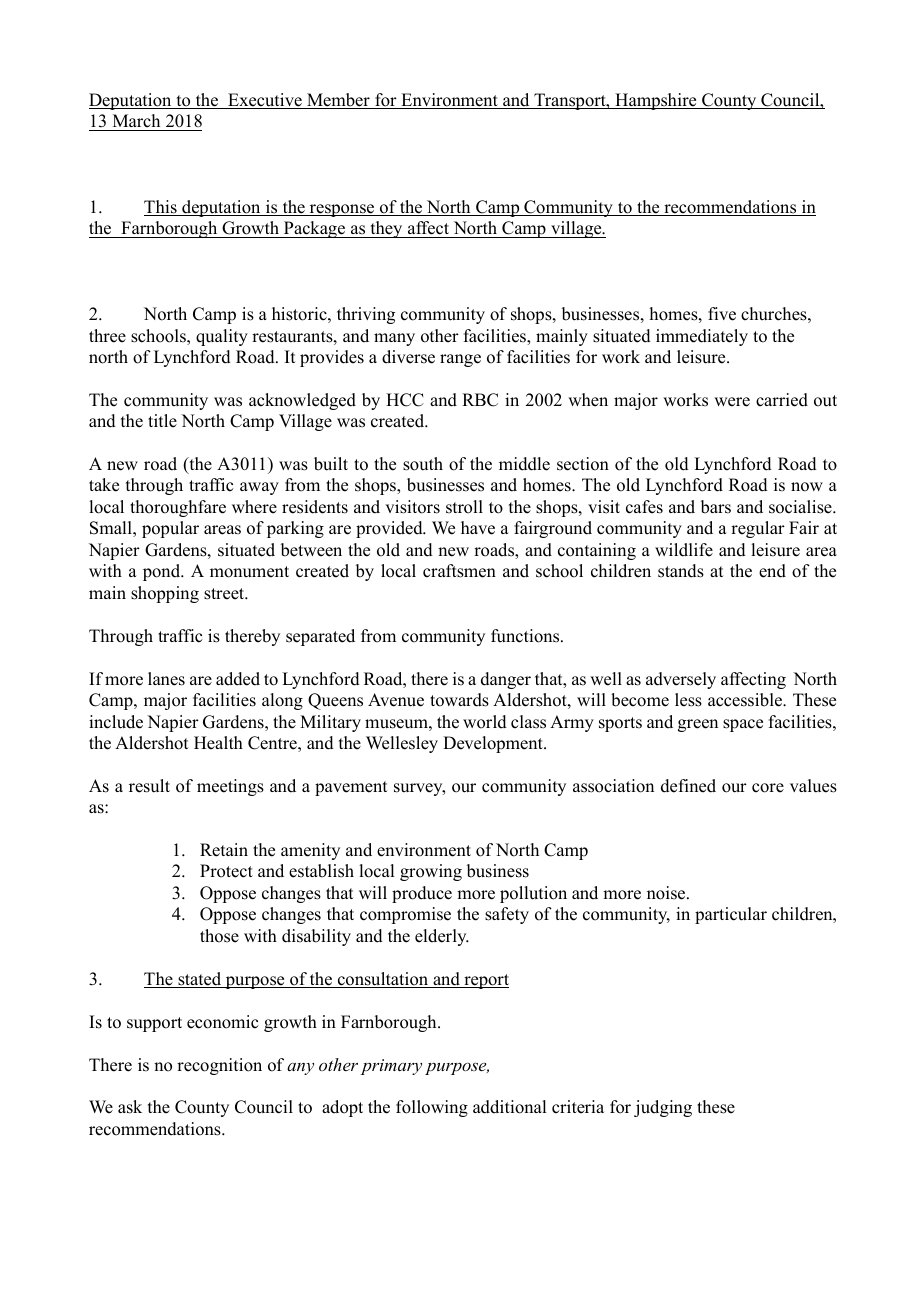  What do you see at coordinates (656, 101) in the image?
I see `Hampshire` at bounding box center [656, 101].
